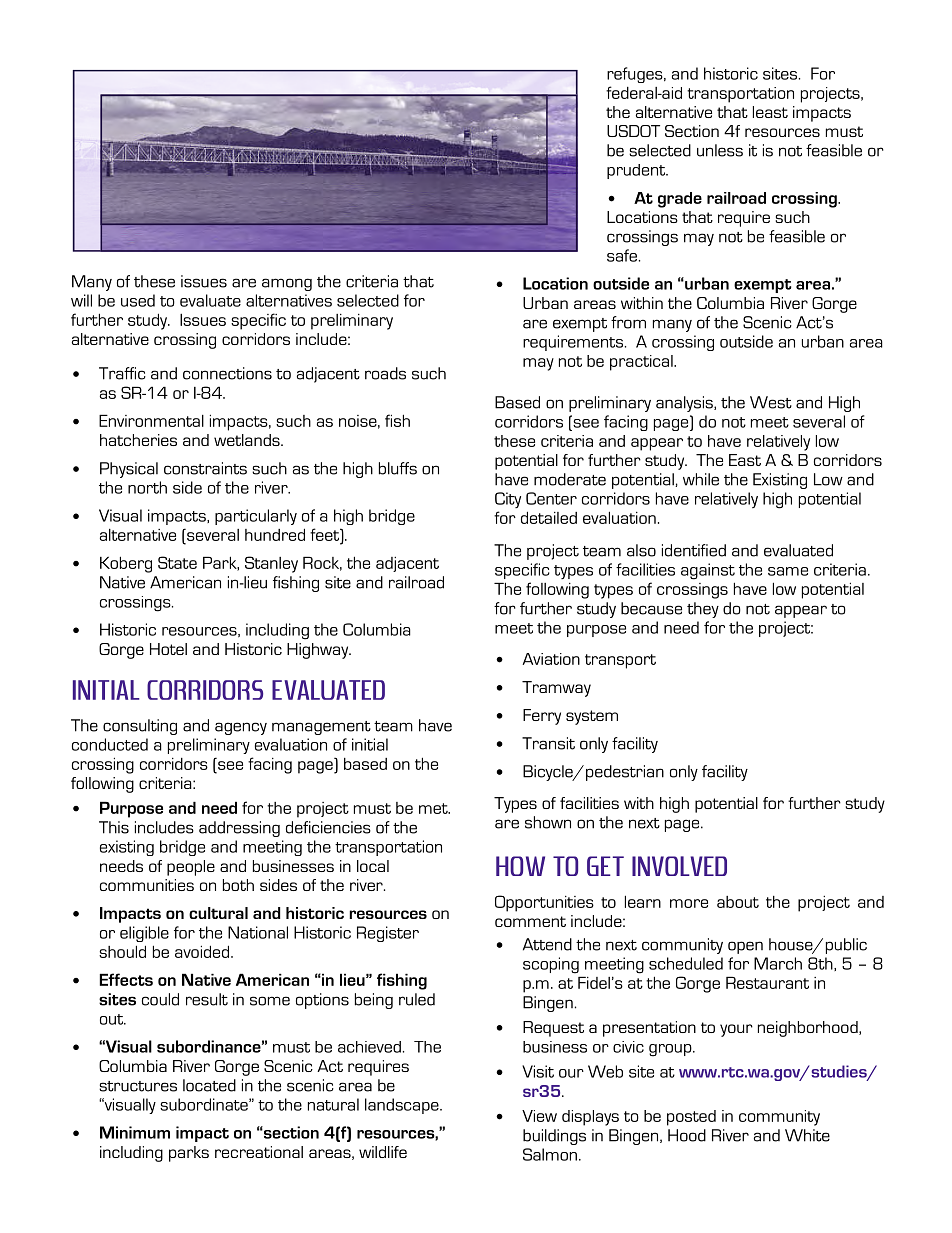 The height and width of the page is (1233, 952). I want to click on used, so click(138, 300).
